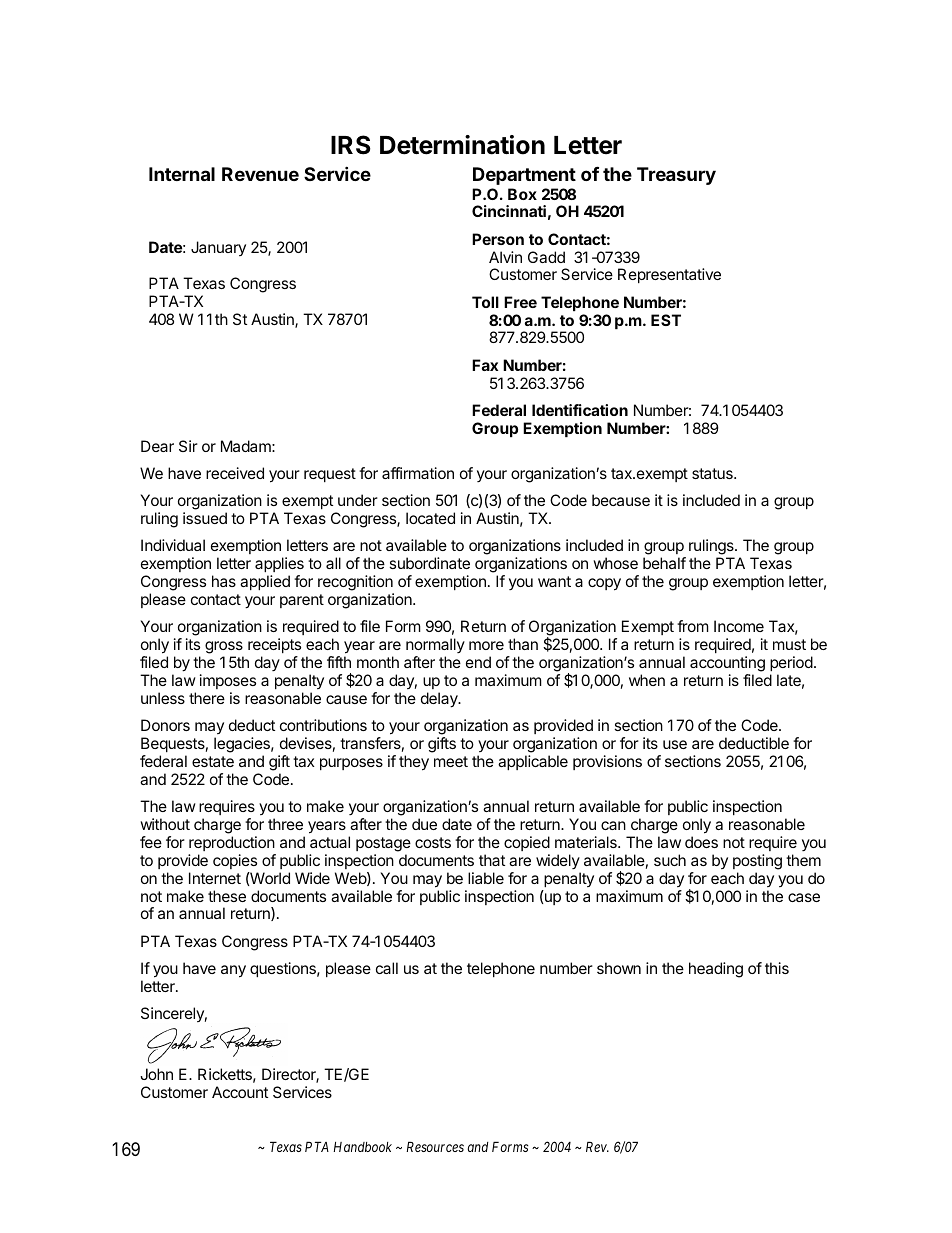 The width and height of the document is (952, 1233). I want to click on status, so click(713, 473).
